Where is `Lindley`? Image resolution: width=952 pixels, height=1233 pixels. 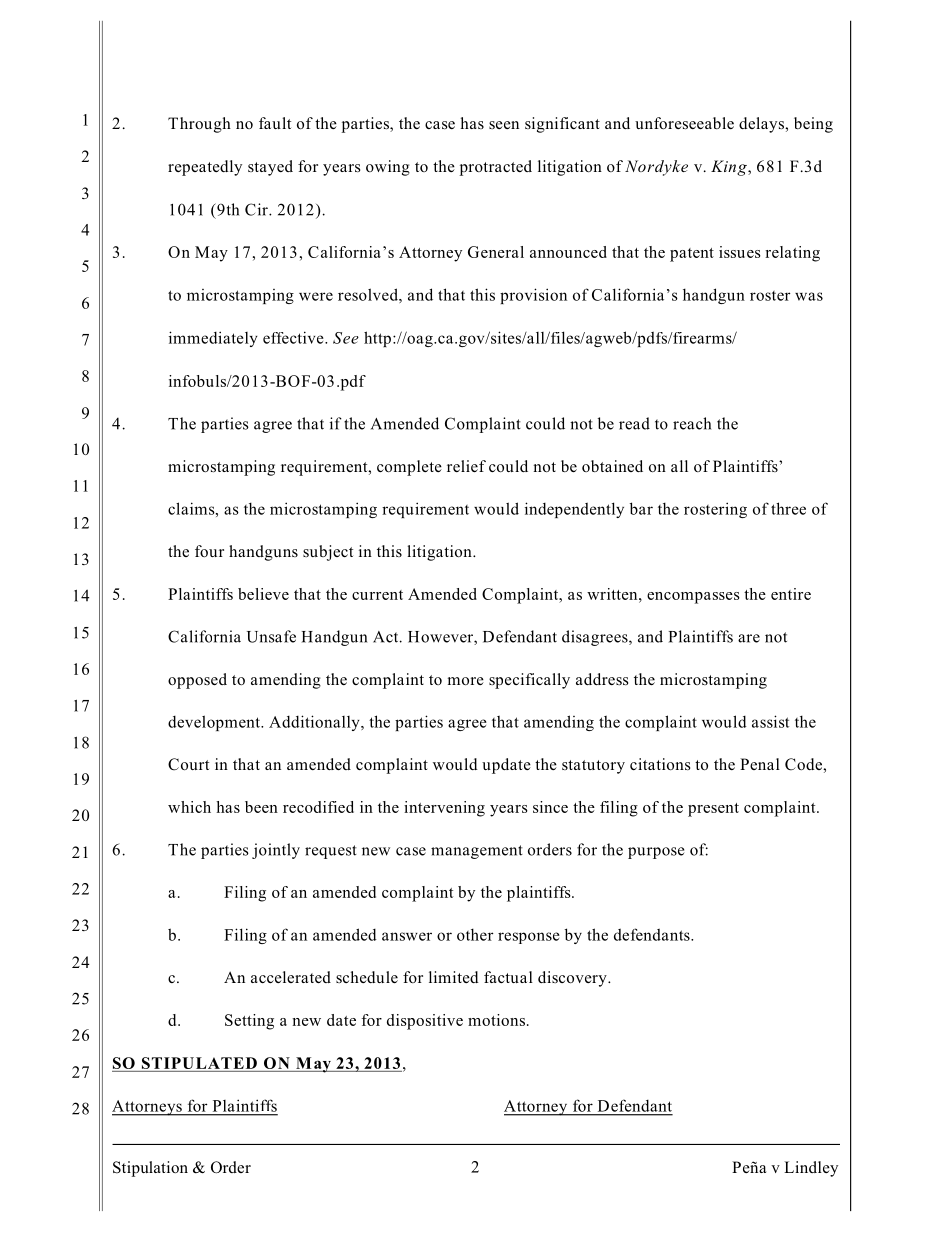 Lindley is located at coordinates (811, 1169).
